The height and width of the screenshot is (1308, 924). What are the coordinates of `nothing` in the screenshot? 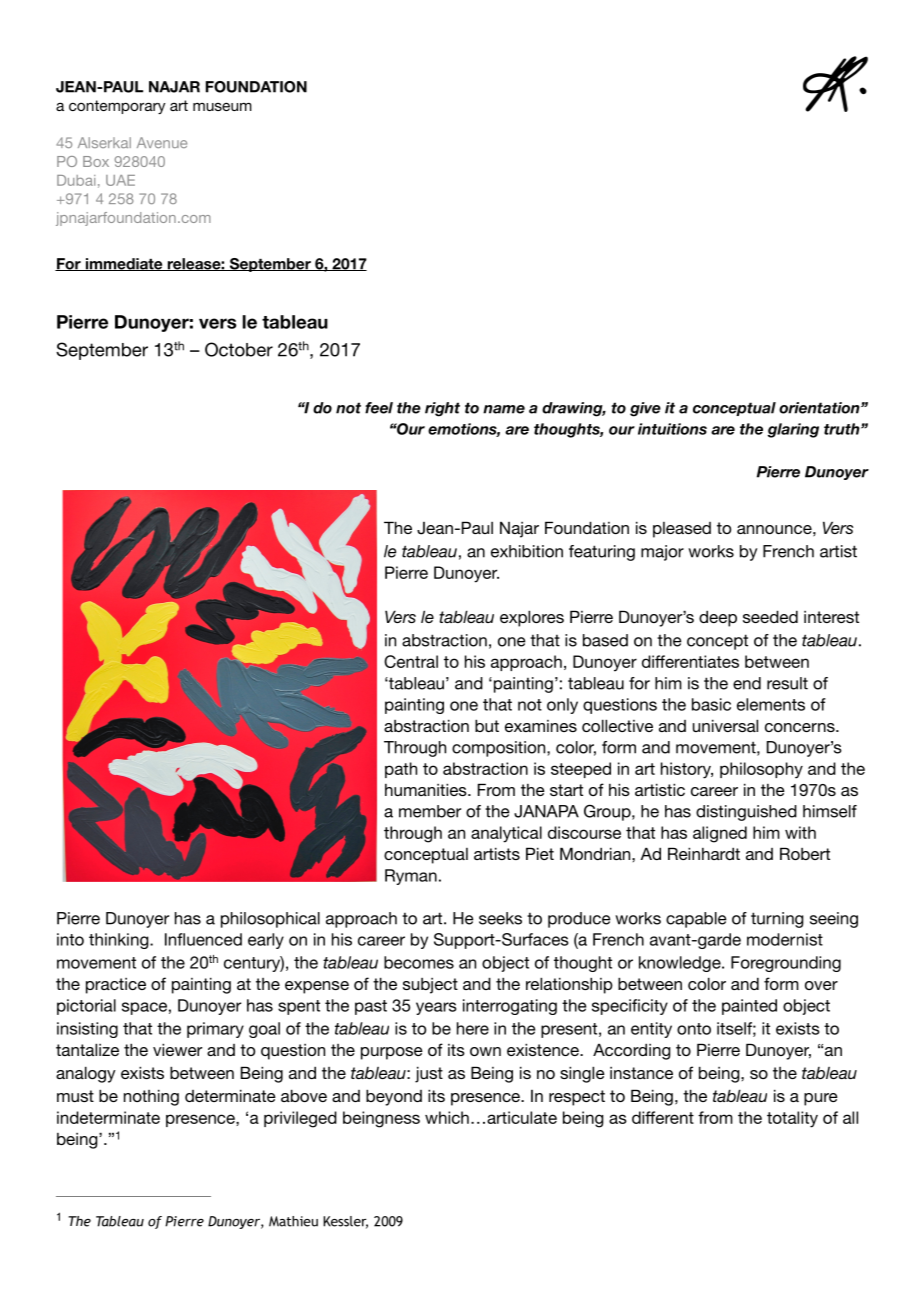 It's located at (151, 1097).
